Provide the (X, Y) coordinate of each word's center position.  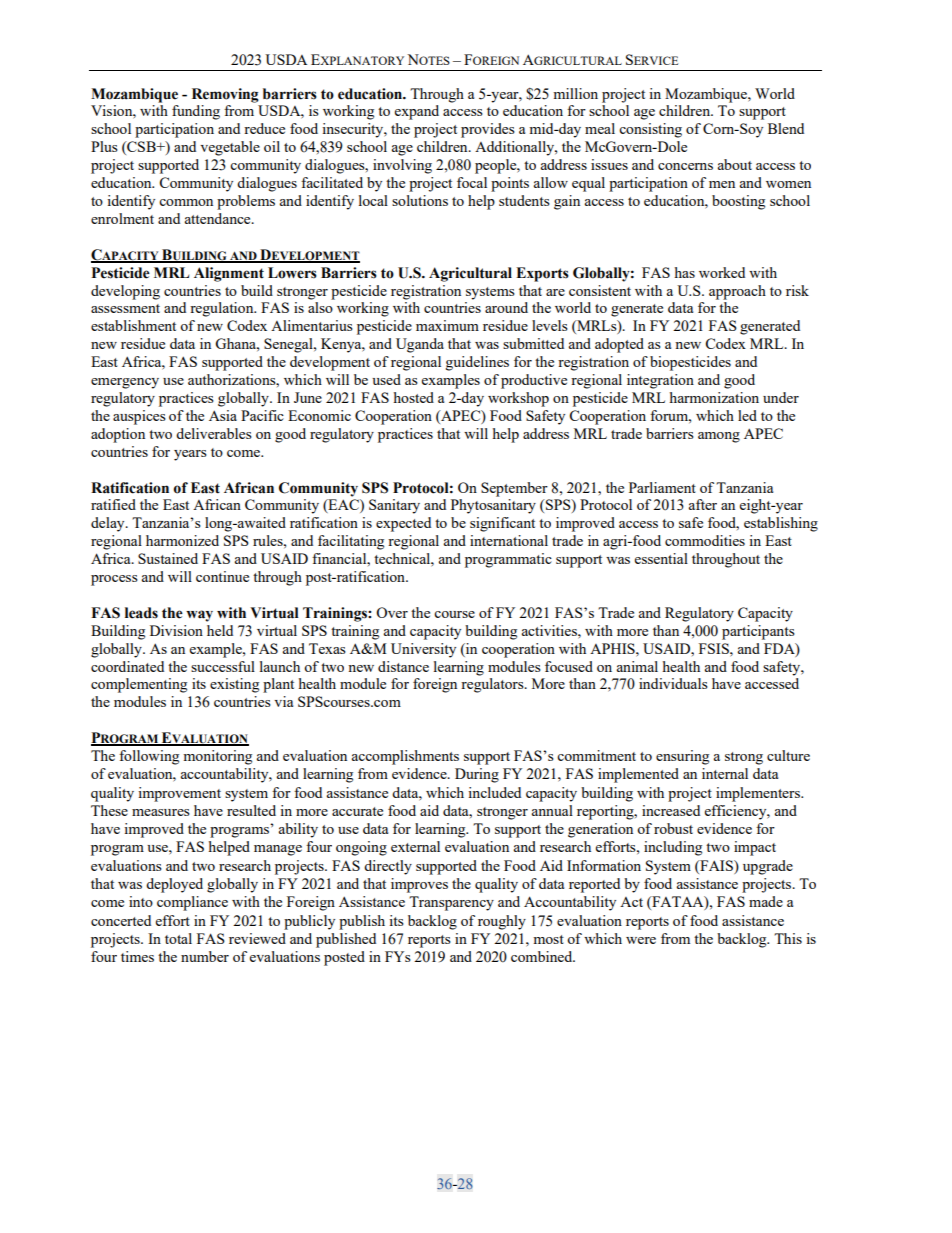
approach (737, 292)
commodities (705, 540)
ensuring (682, 757)
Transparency (451, 903)
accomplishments (405, 757)
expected (403, 524)
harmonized (182, 540)
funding (196, 112)
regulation (223, 309)
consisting (650, 130)
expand (417, 112)
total (178, 938)
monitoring (217, 757)
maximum (447, 325)
